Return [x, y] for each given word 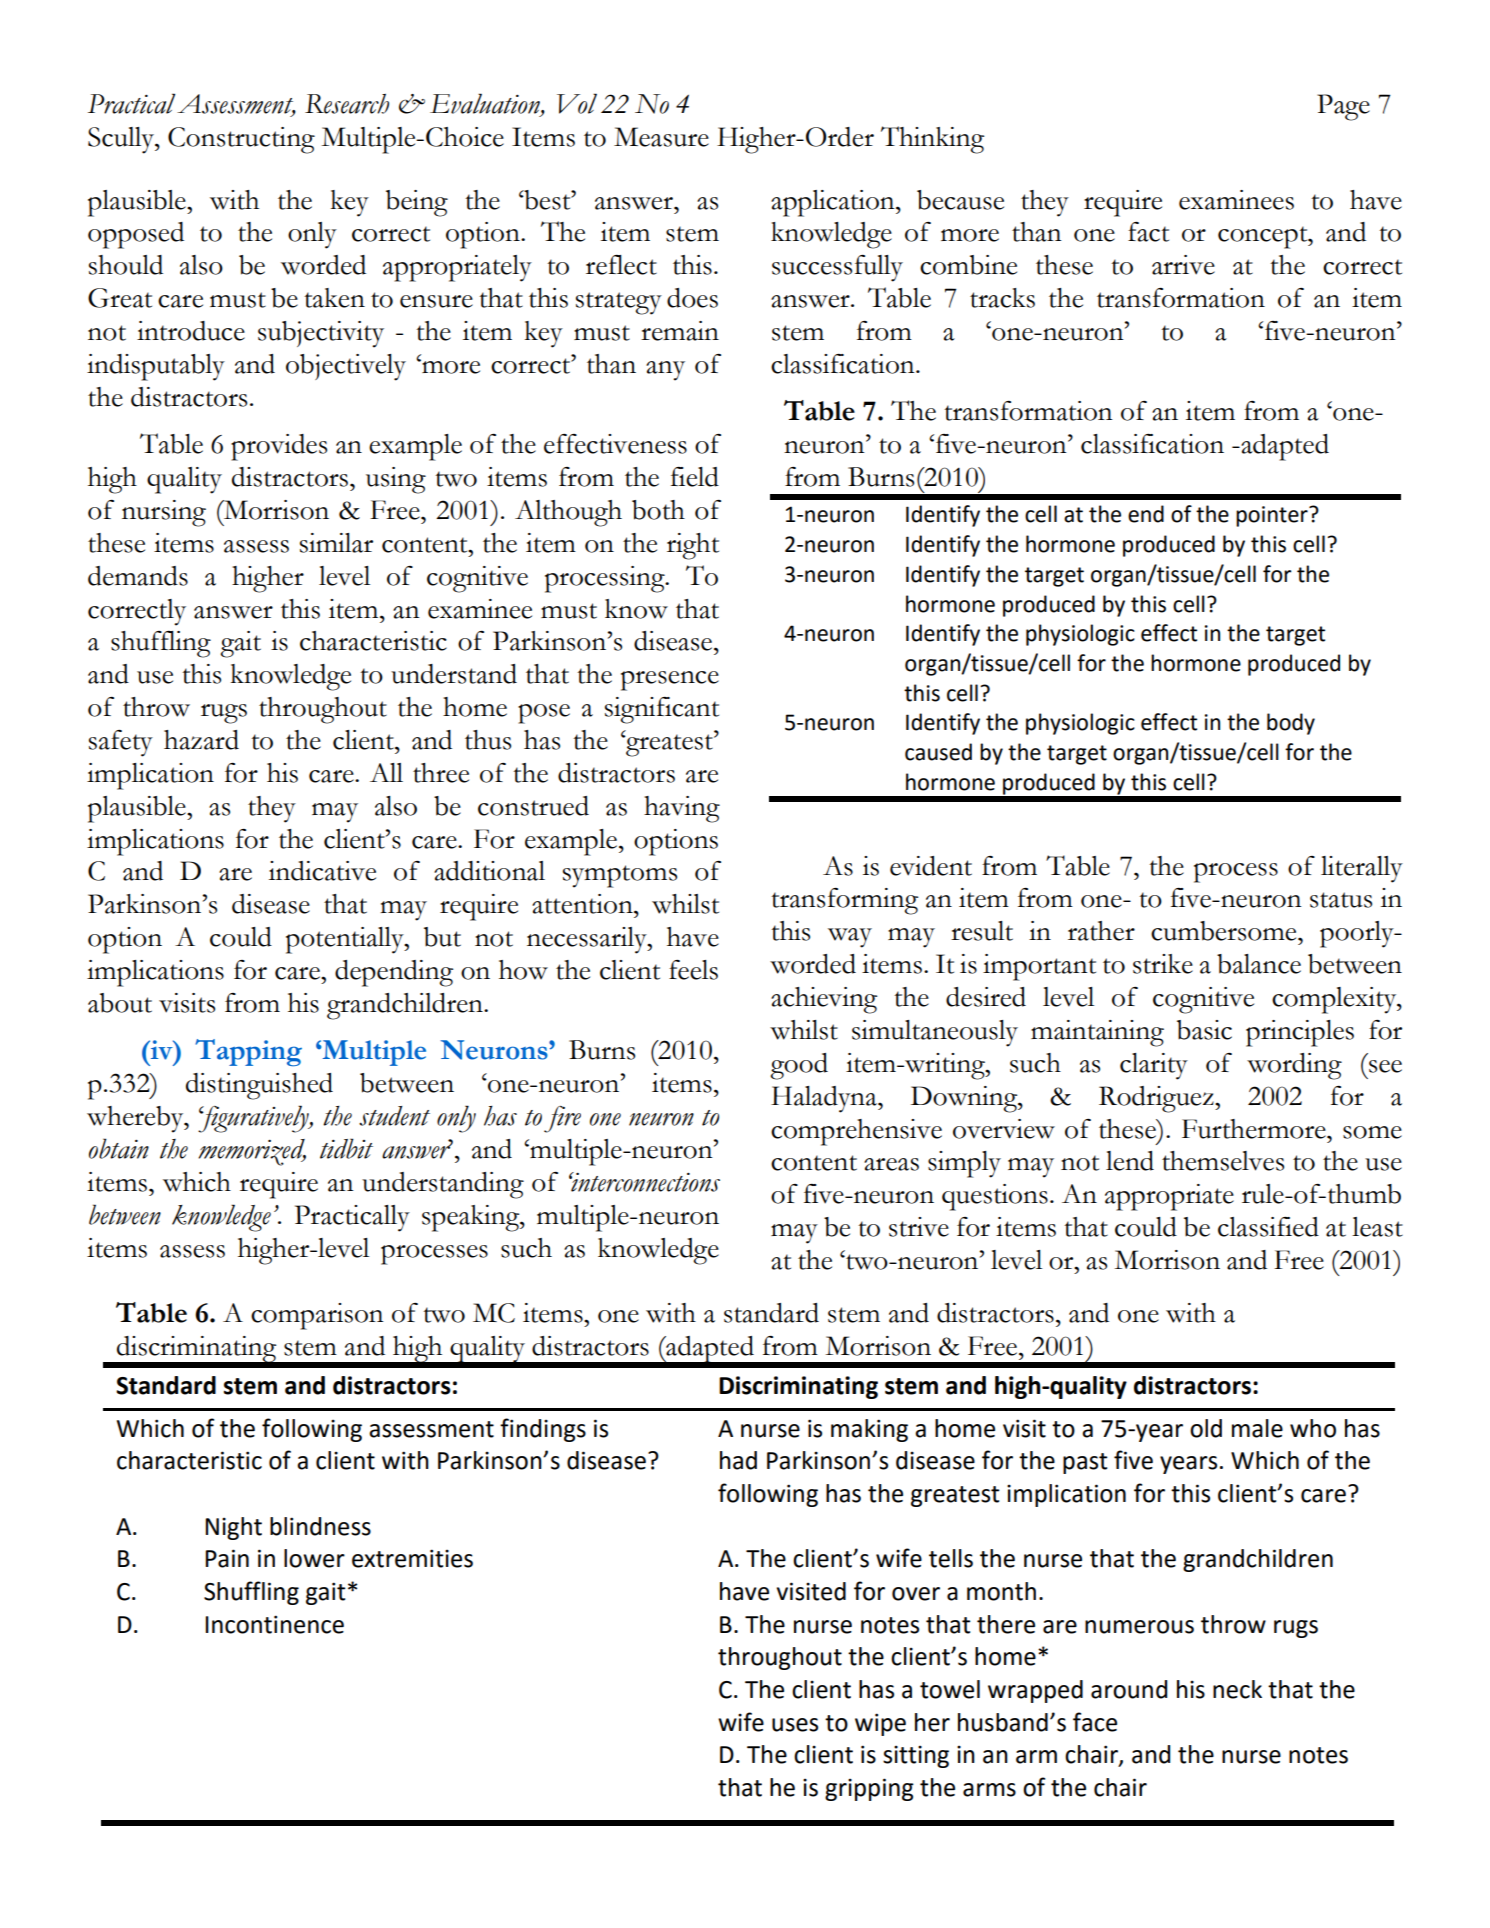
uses [795, 1725]
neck [1237, 1689]
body [1291, 724]
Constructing [241, 140]
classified [1268, 1227]
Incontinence [274, 1624]
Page [1343, 107]
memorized [252, 1152]
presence [670, 681]
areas [891, 1164]
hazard [201, 740]
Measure [661, 137]
